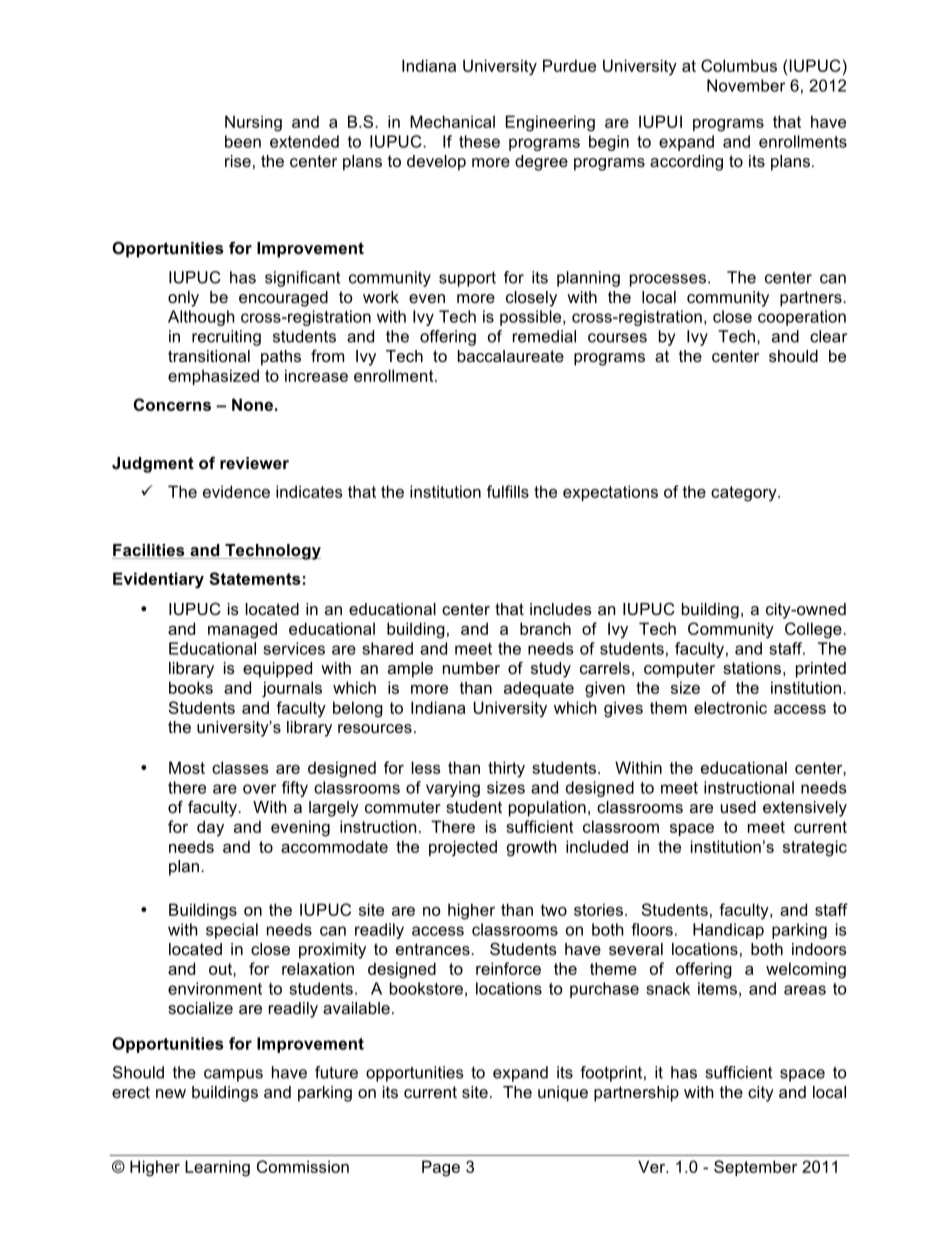 The image size is (952, 1233). I want to click on projected, so click(463, 848).
